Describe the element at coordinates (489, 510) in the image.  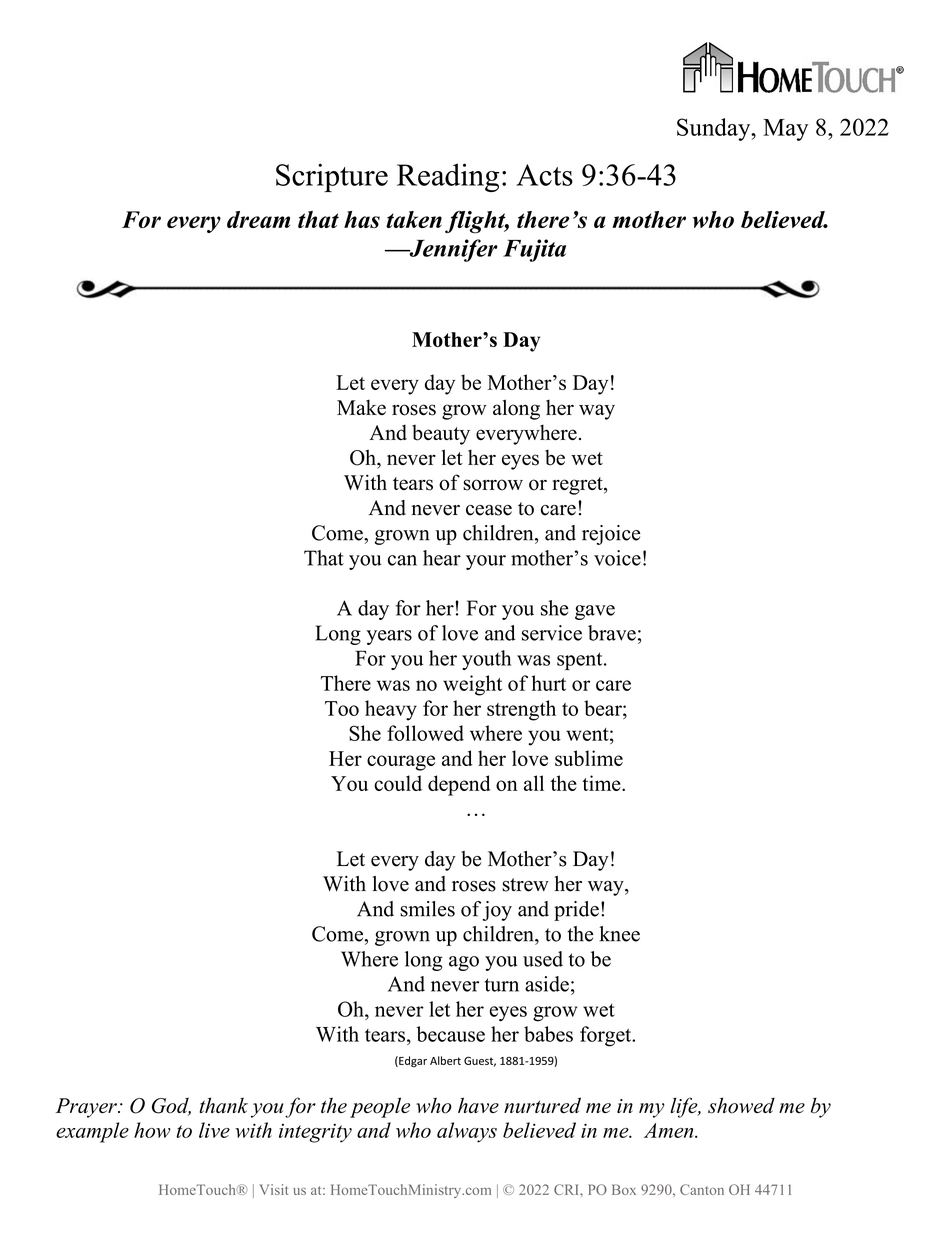
I see `cease` at that location.
